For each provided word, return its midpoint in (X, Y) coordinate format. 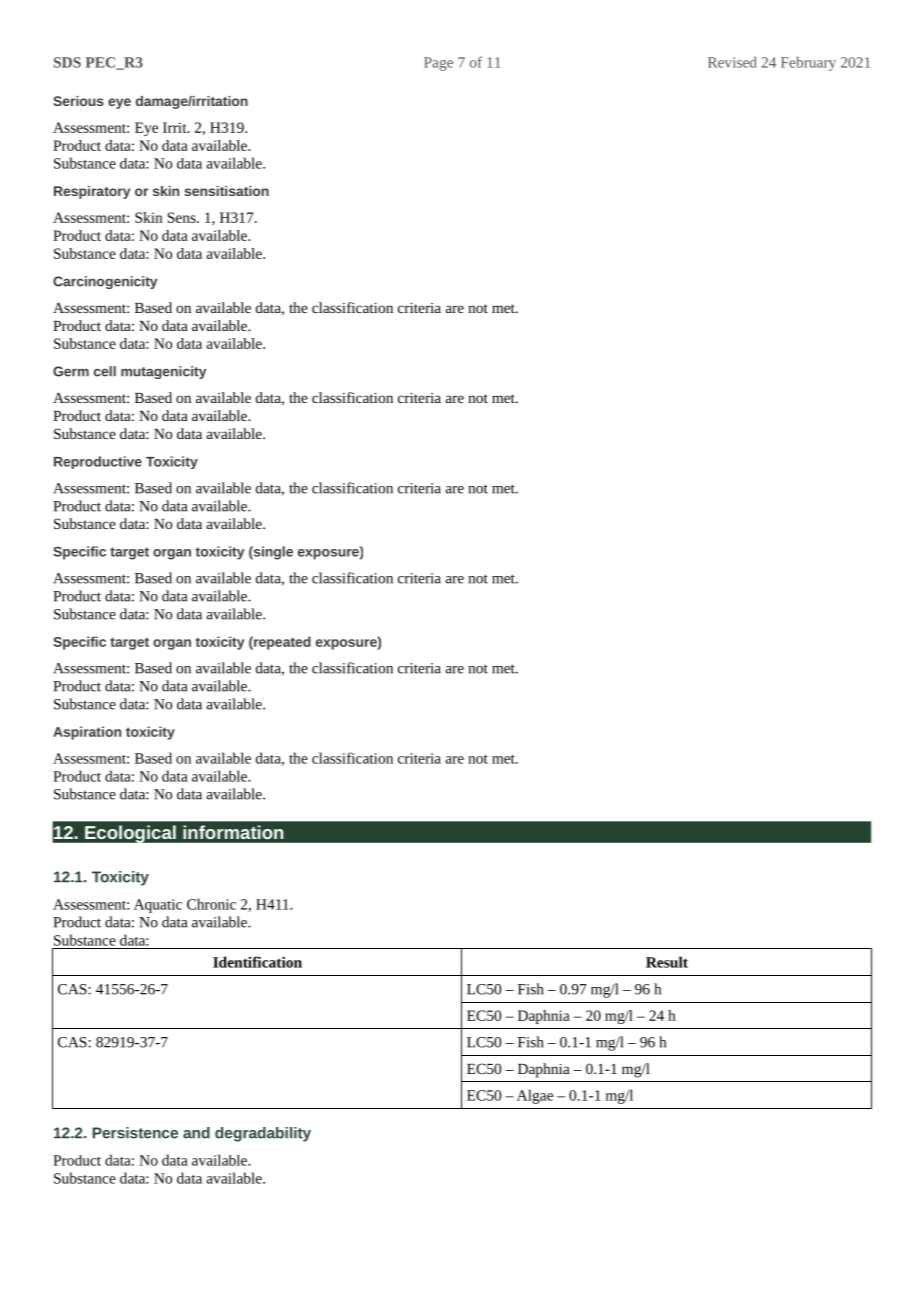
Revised (732, 62)
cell (105, 371)
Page (438, 64)
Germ (71, 371)
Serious (78, 101)
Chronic (211, 904)
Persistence (135, 1133)
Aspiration (87, 733)
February (808, 63)
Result (667, 962)
